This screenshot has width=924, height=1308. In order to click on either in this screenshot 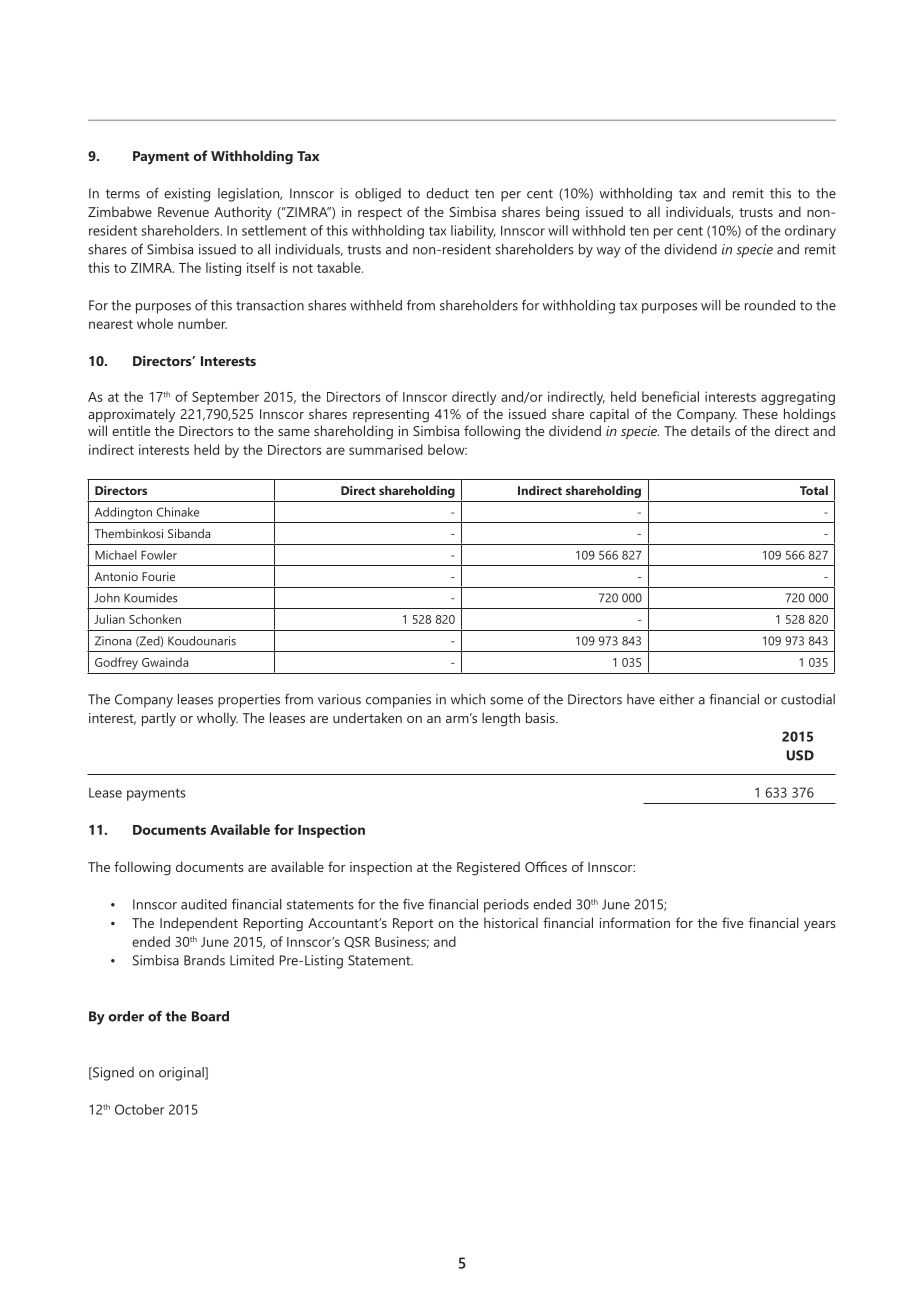, I will do `click(677, 699)`.
